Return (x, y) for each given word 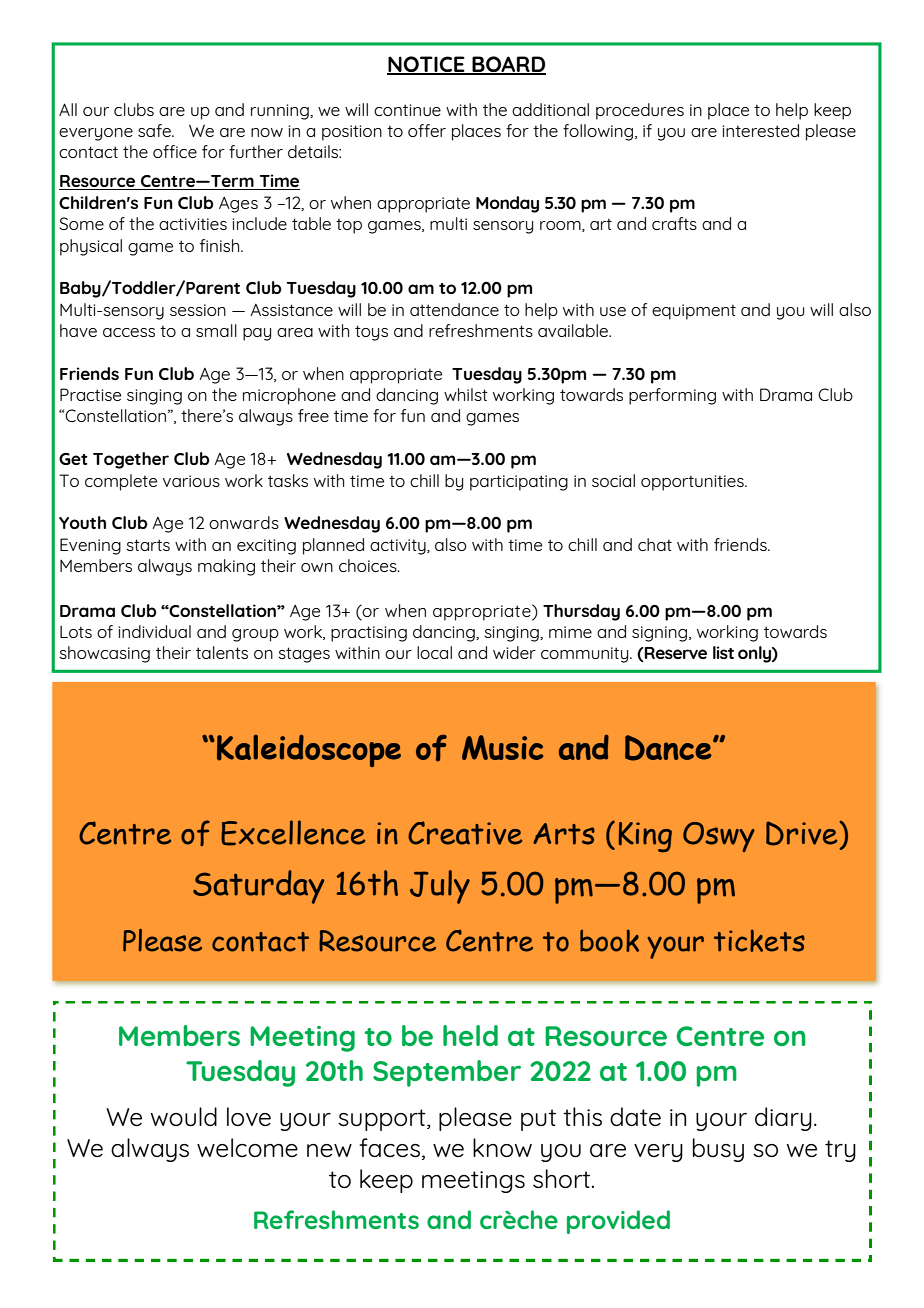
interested (760, 130)
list (723, 652)
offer (427, 130)
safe (155, 130)
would (184, 1116)
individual (154, 631)
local (434, 652)
